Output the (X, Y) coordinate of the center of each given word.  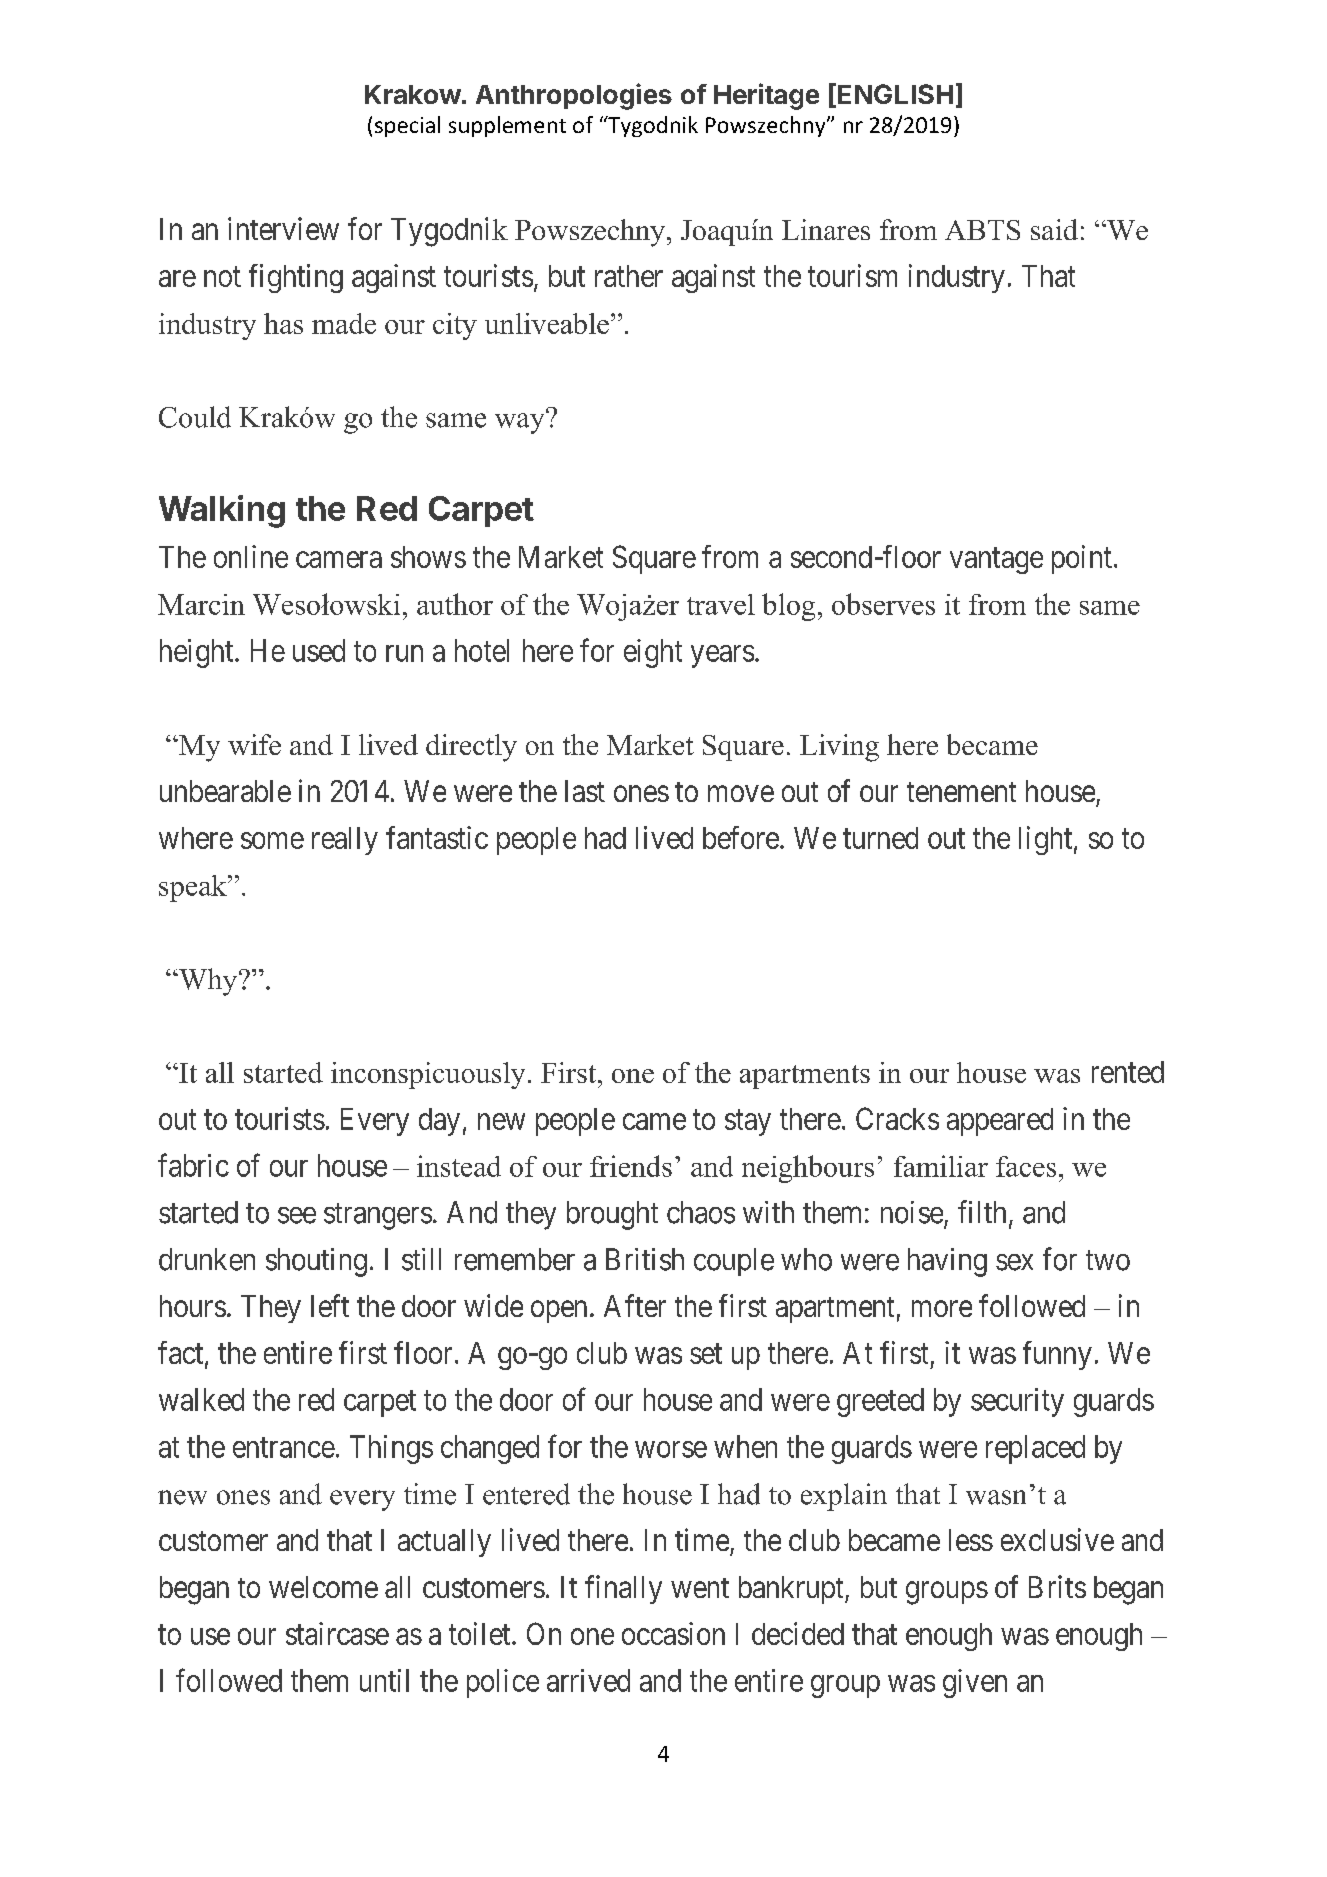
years (722, 656)
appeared (1000, 1122)
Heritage (766, 96)
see (297, 1215)
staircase (337, 1633)
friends (631, 1166)
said (1054, 229)
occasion (673, 1633)
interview (283, 228)
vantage (996, 561)
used (319, 650)
